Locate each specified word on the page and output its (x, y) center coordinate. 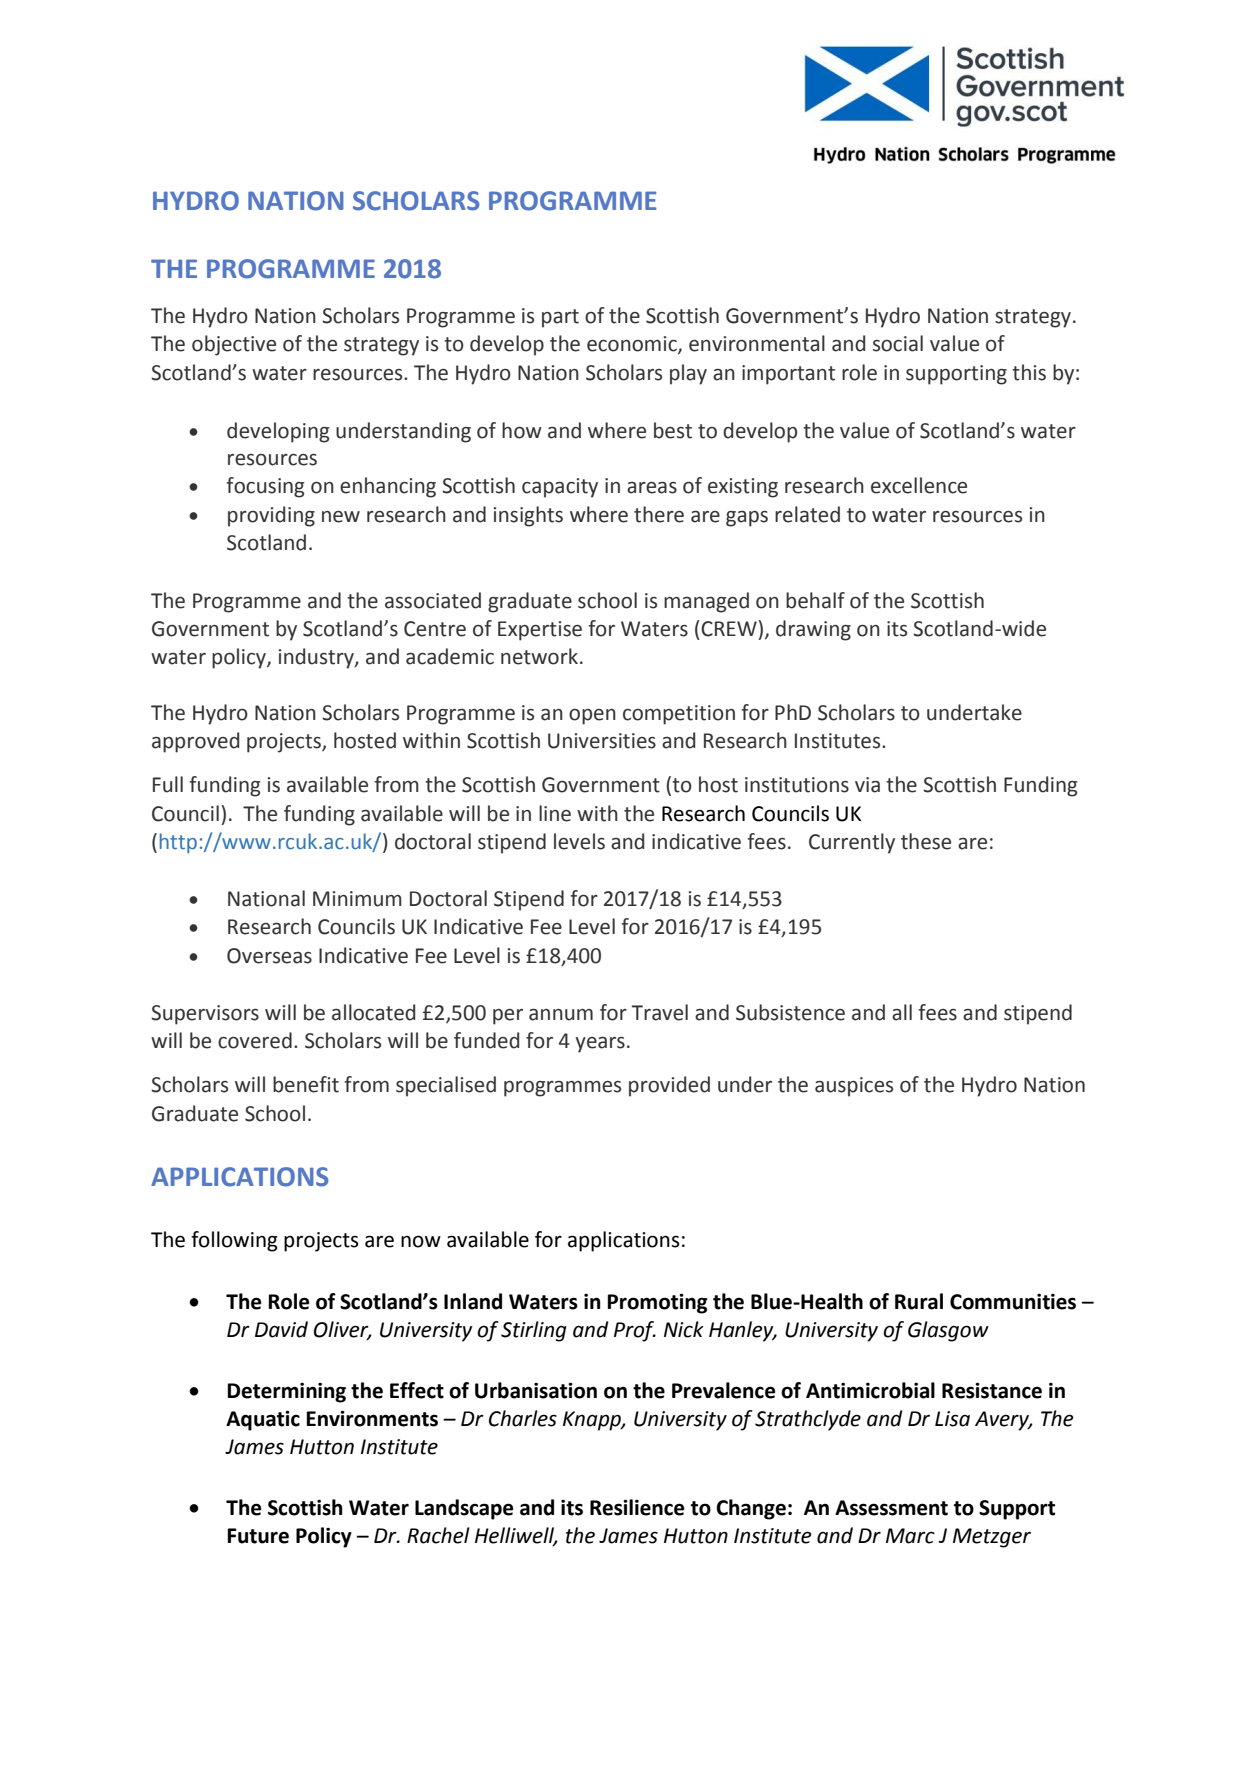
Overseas (269, 956)
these (926, 841)
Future (258, 1536)
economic (633, 345)
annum (561, 1015)
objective (234, 345)
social (898, 343)
